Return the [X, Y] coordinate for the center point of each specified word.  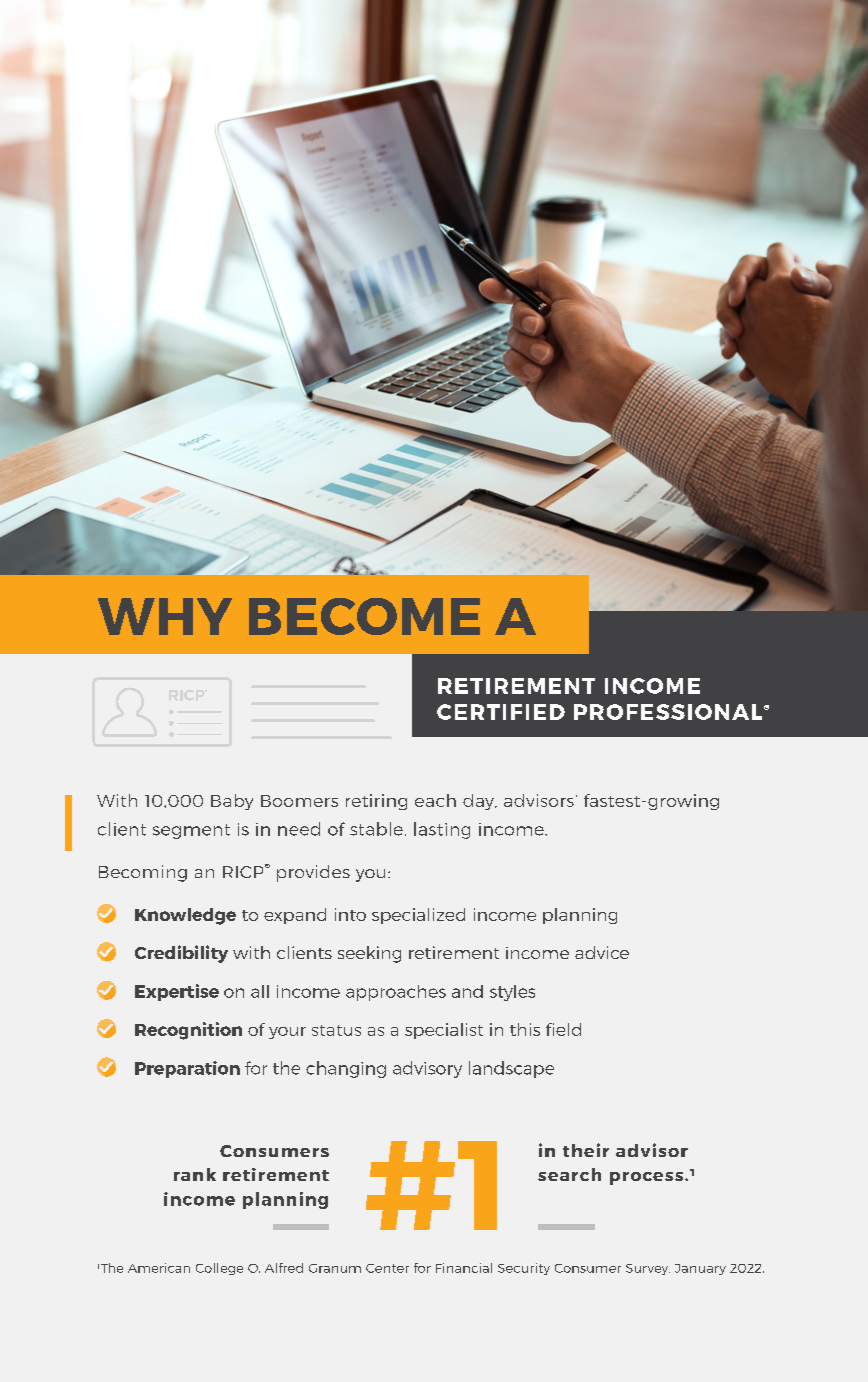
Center [387, 1268]
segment [191, 831]
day [479, 802]
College [219, 1269]
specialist [444, 1031]
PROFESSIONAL [669, 712]
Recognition [188, 1031]
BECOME [364, 616]
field [563, 1029]
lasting [442, 830]
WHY [165, 616]
